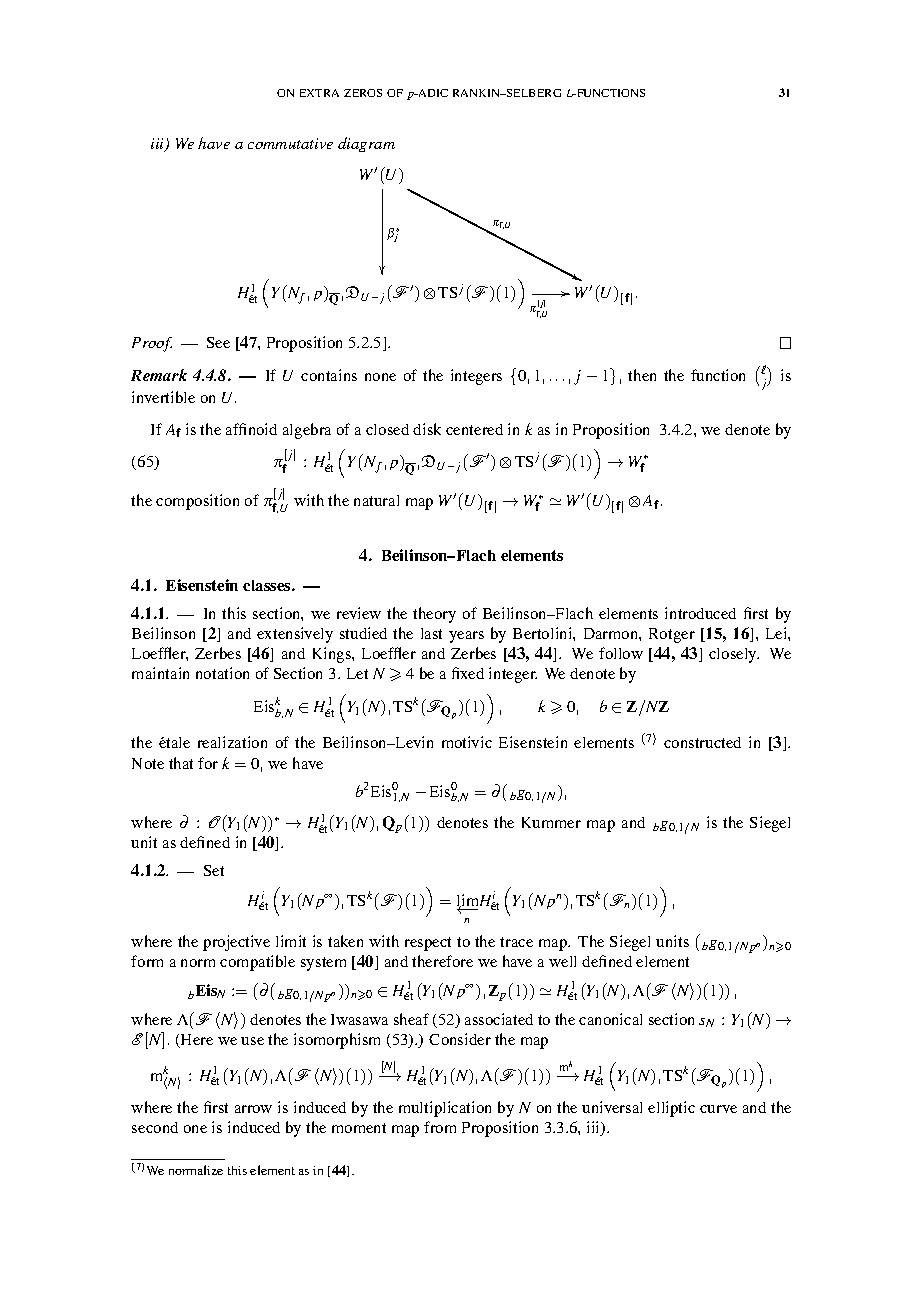  What do you see at coordinates (366, 144) in the screenshot?
I see `diagram` at bounding box center [366, 144].
